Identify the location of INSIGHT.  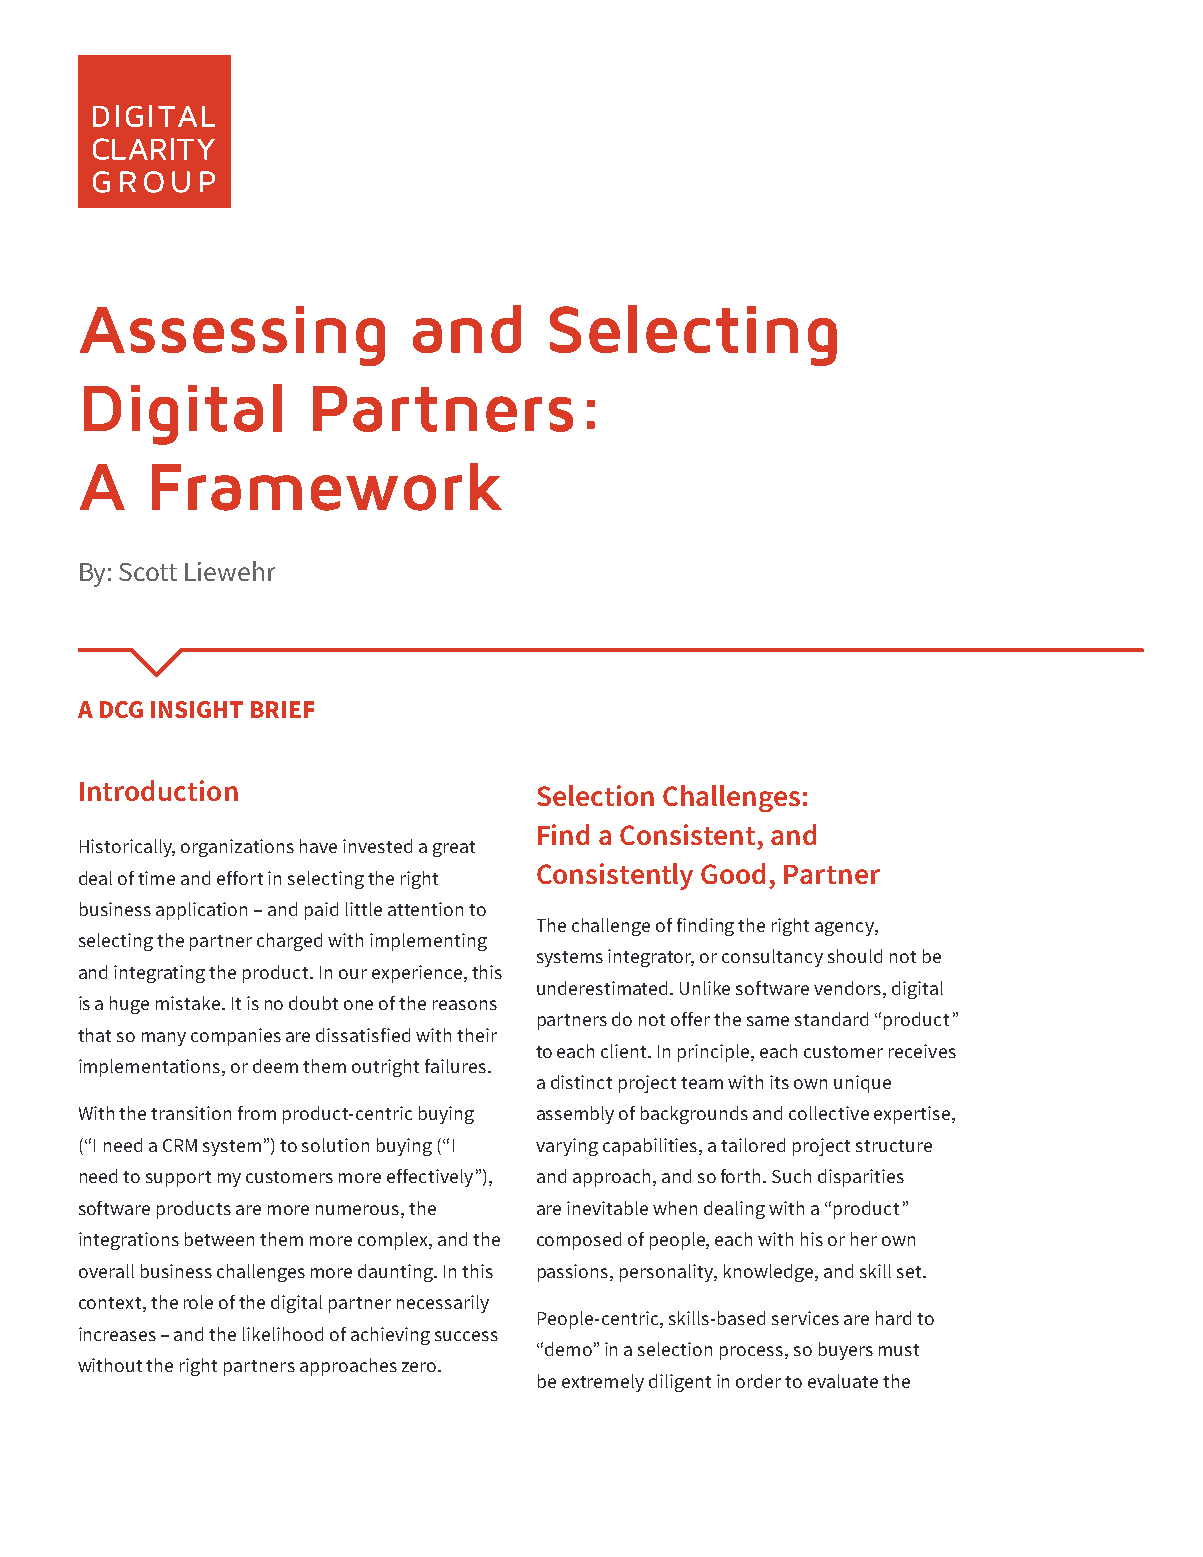
(197, 709).
